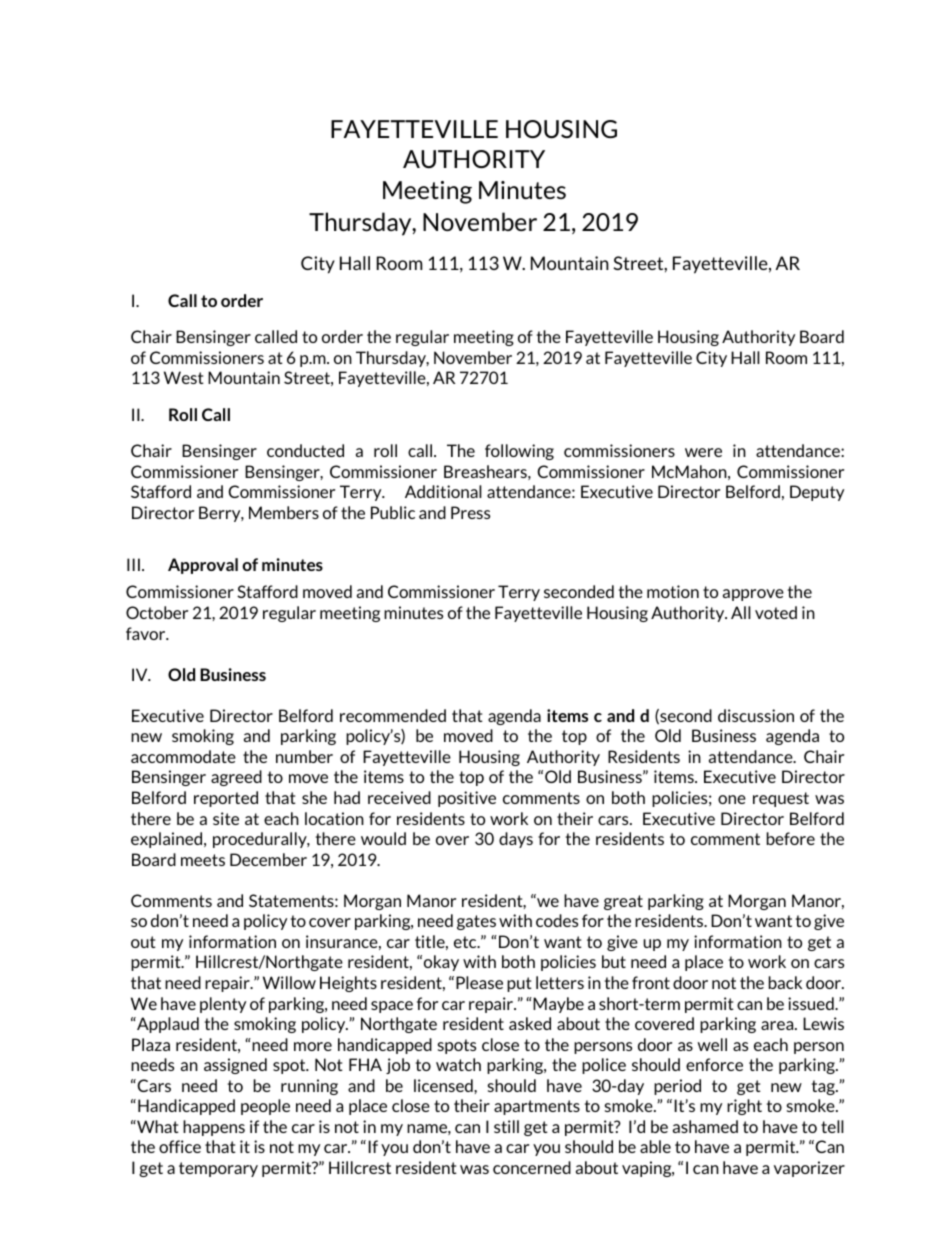 The image size is (952, 1233). I want to click on gates, so click(476, 922).
